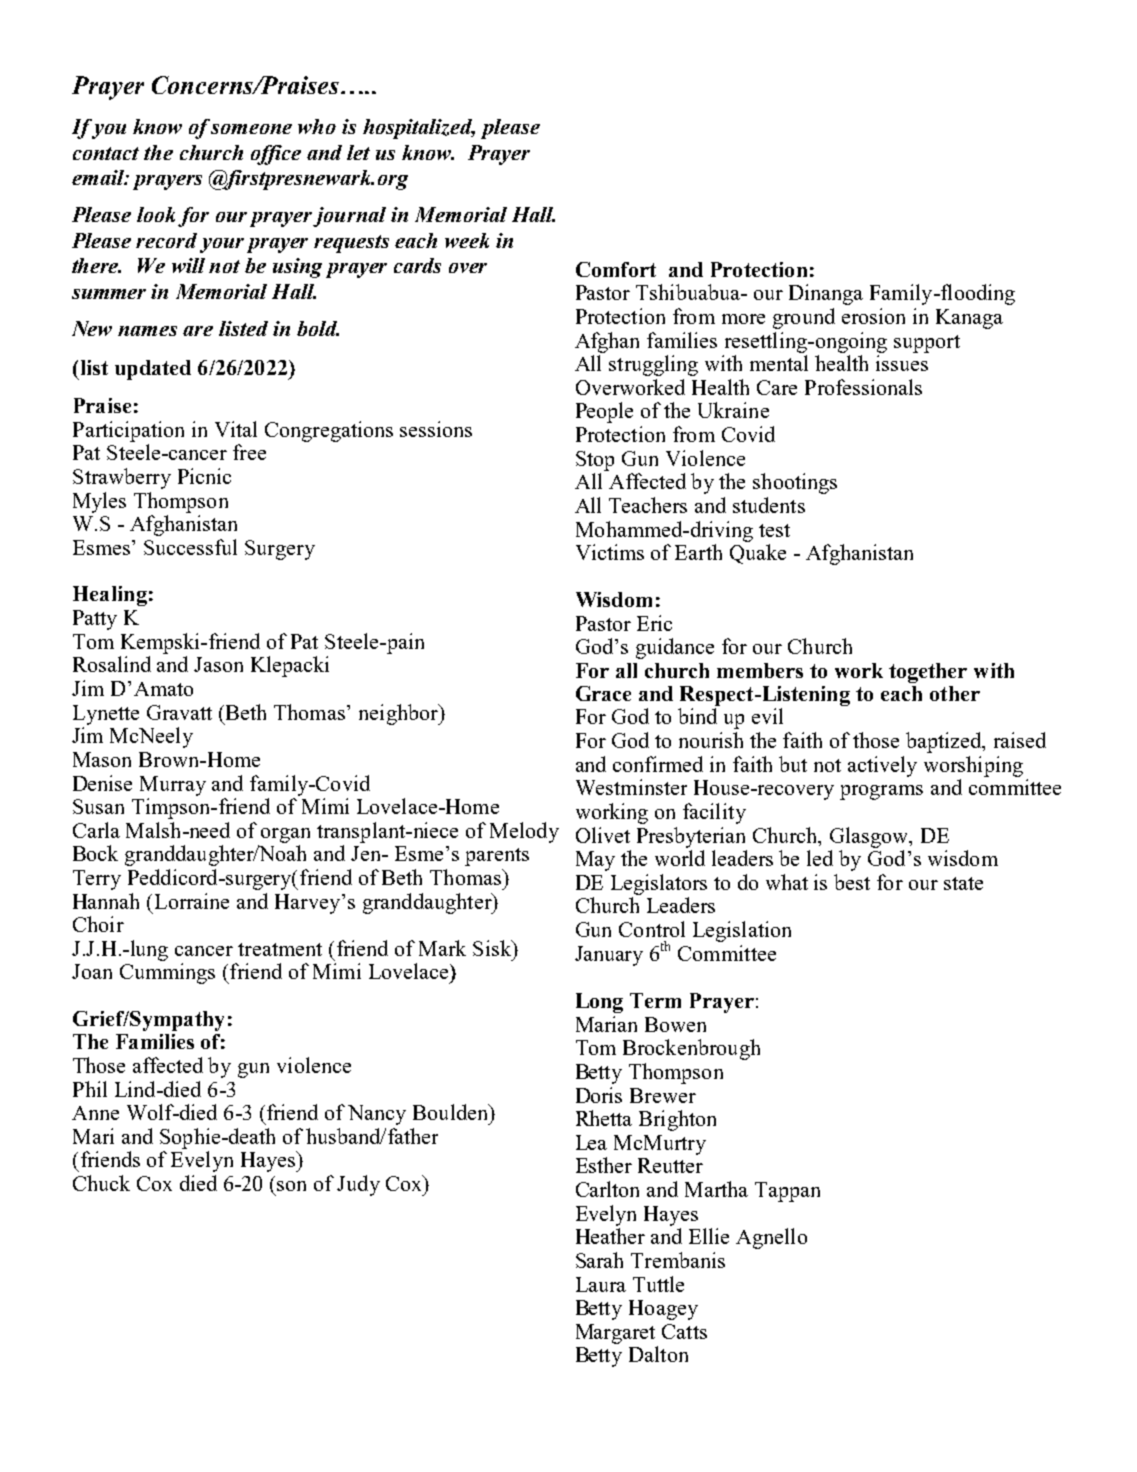 This screenshot has width=1137, height=1472. What do you see at coordinates (173, 786) in the screenshot?
I see `Murray` at bounding box center [173, 786].
